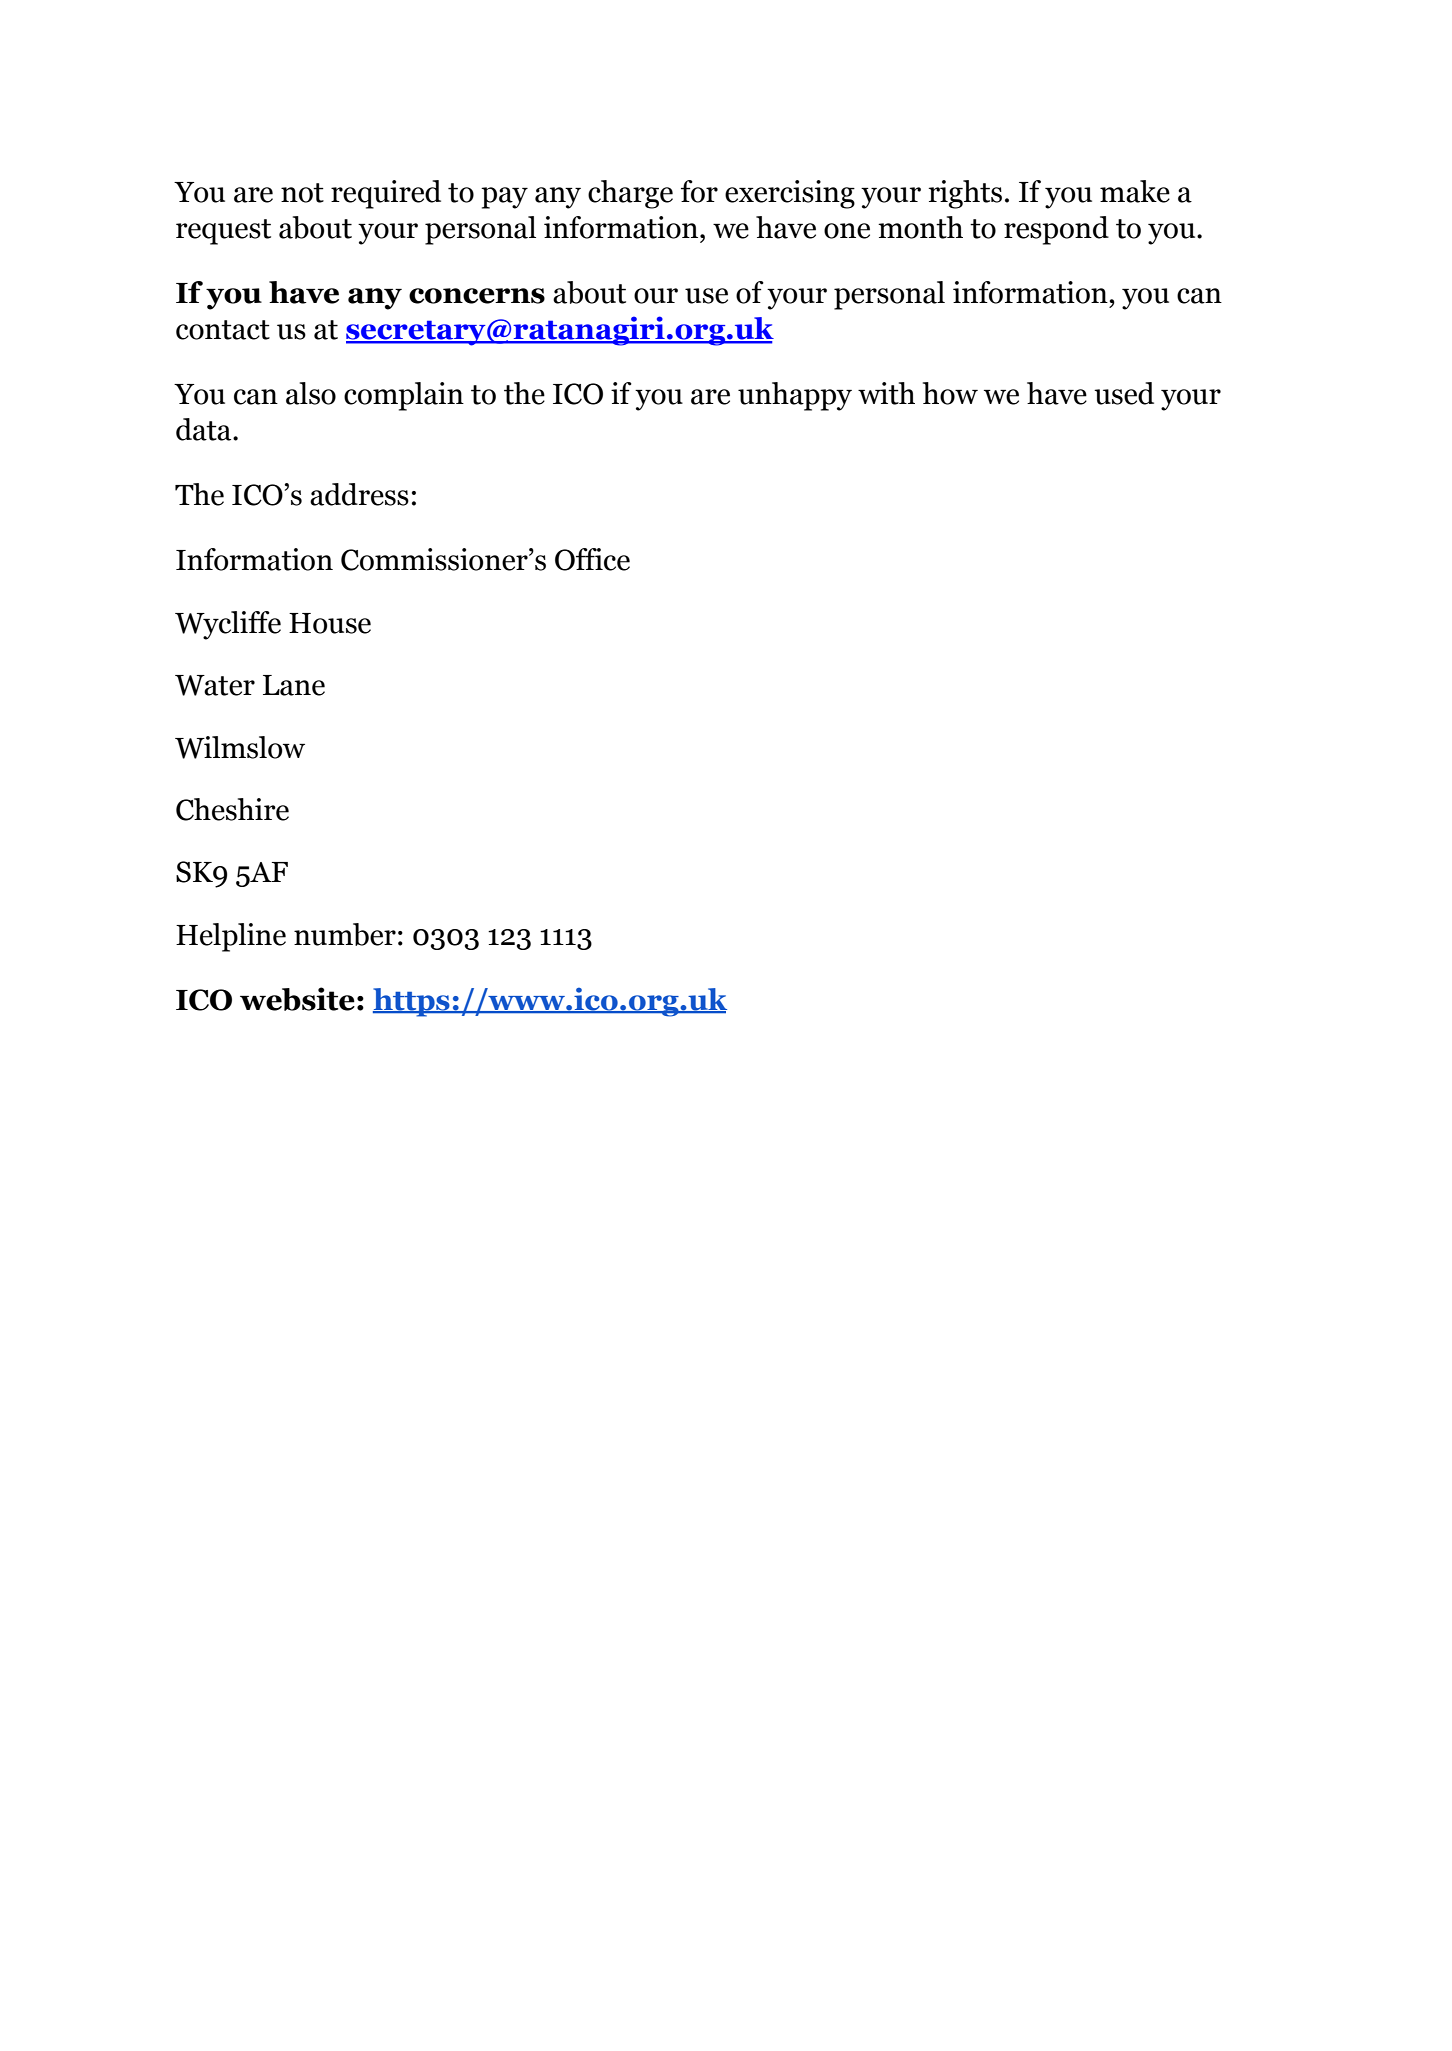 This screenshot has height=2051, width=1452. What do you see at coordinates (330, 623) in the screenshot?
I see `House` at bounding box center [330, 623].
